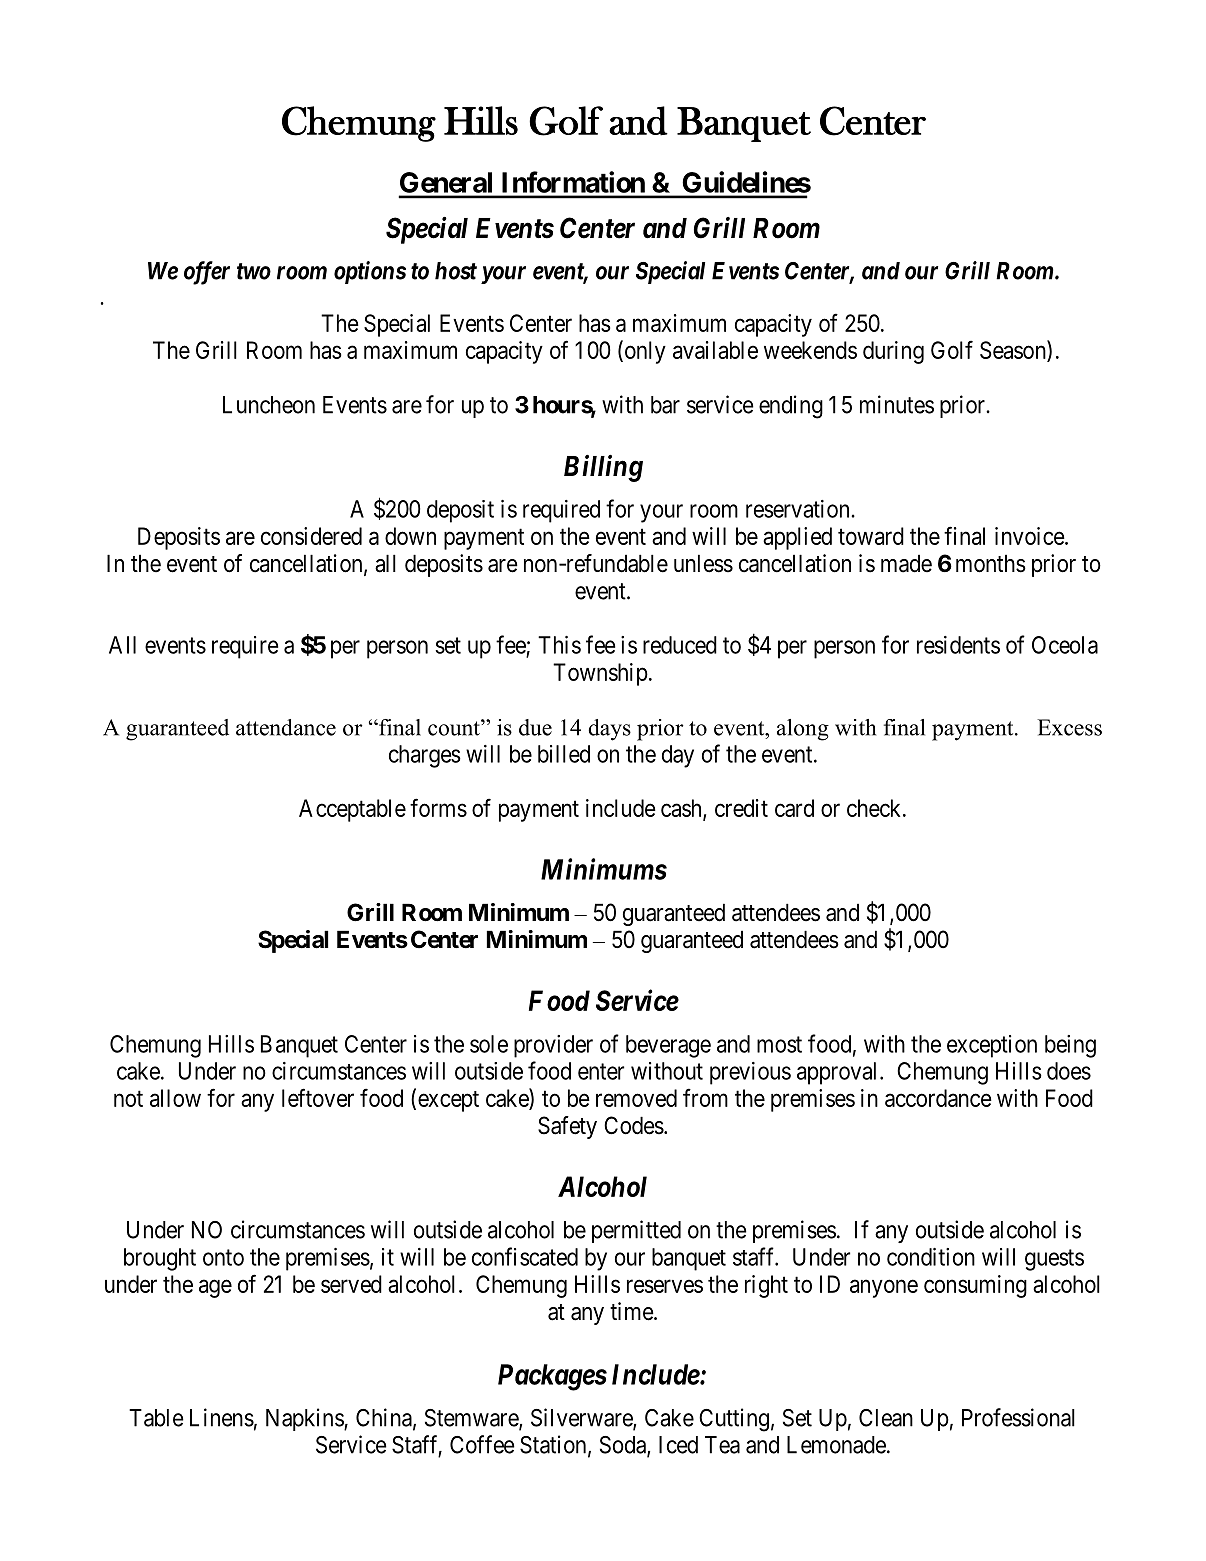 This page has width=1206, height=1561. What do you see at coordinates (254, 271) in the page?
I see `two` at bounding box center [254, 271].
